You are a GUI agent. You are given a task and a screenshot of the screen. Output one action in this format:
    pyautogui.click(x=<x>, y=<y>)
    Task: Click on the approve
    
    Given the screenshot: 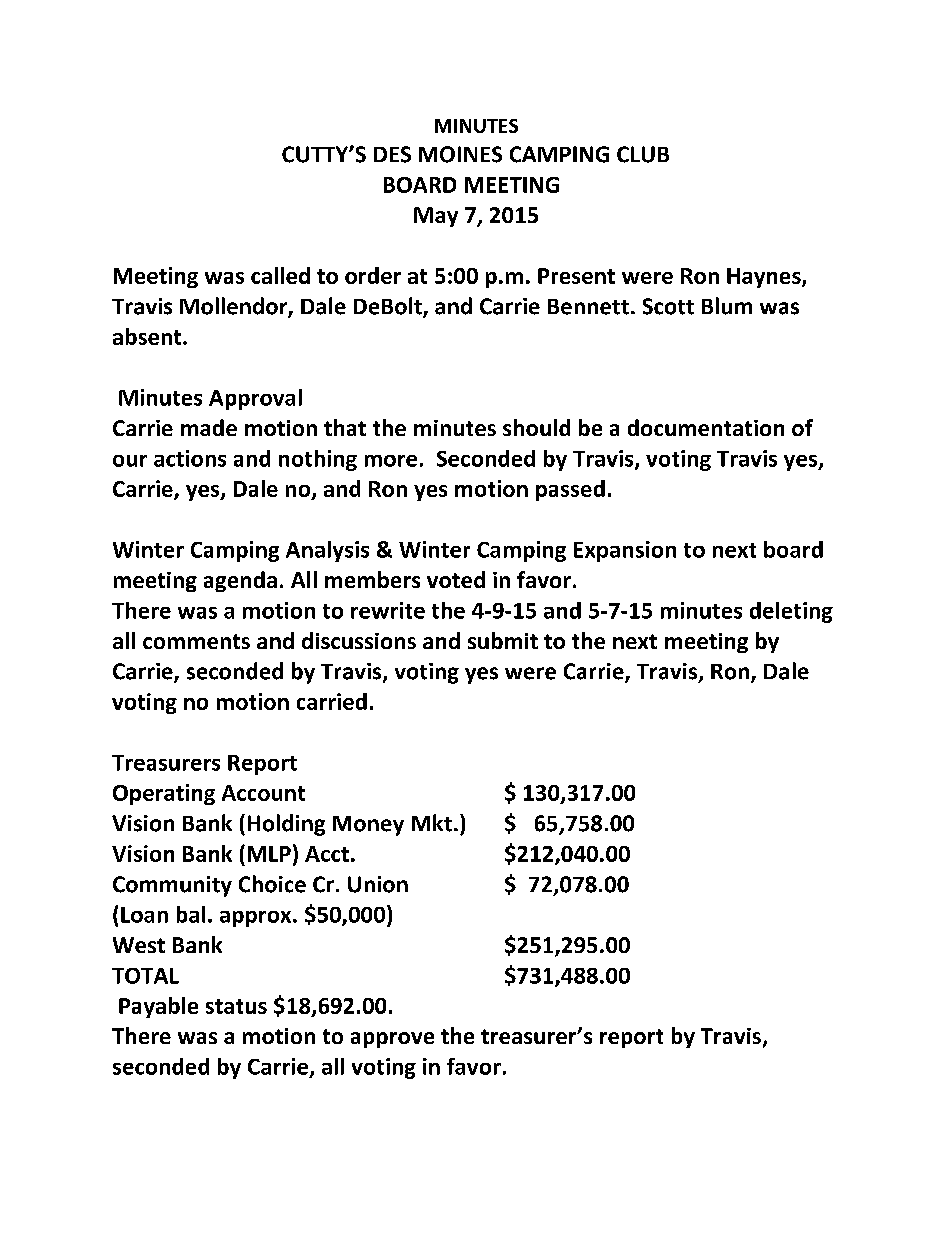 What is the action you would take?
    pyautogui.click(x=392, y=1040)
